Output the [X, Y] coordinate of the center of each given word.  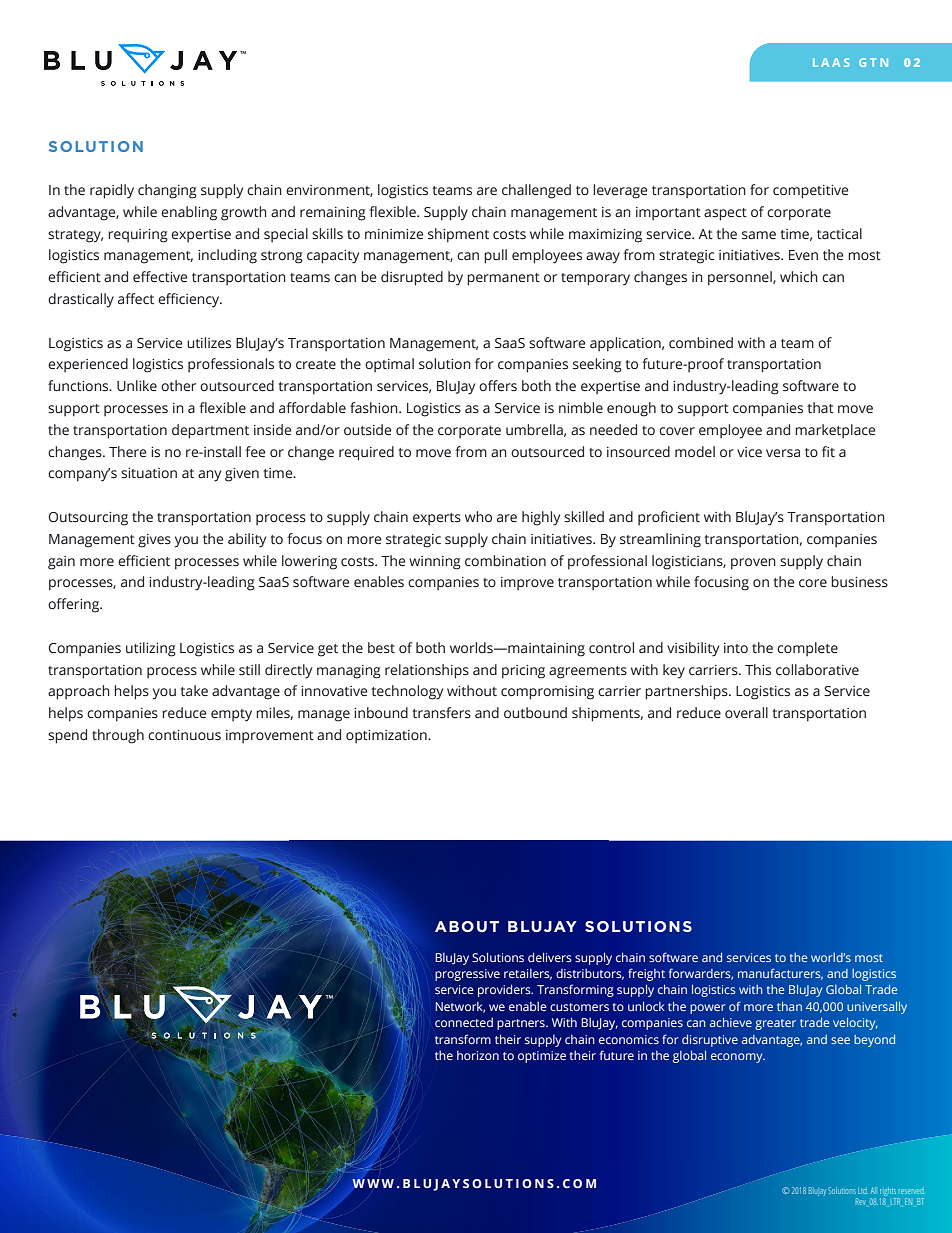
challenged [536, 191]
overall [746, 712]
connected [464, 1022]
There [127, 452]
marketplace [835, 431]
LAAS [831, 62]
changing [167, 191]
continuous [184, 735]
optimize [542, 1057]
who [478, 516]
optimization [387, 736]
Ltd [862, 1191]
